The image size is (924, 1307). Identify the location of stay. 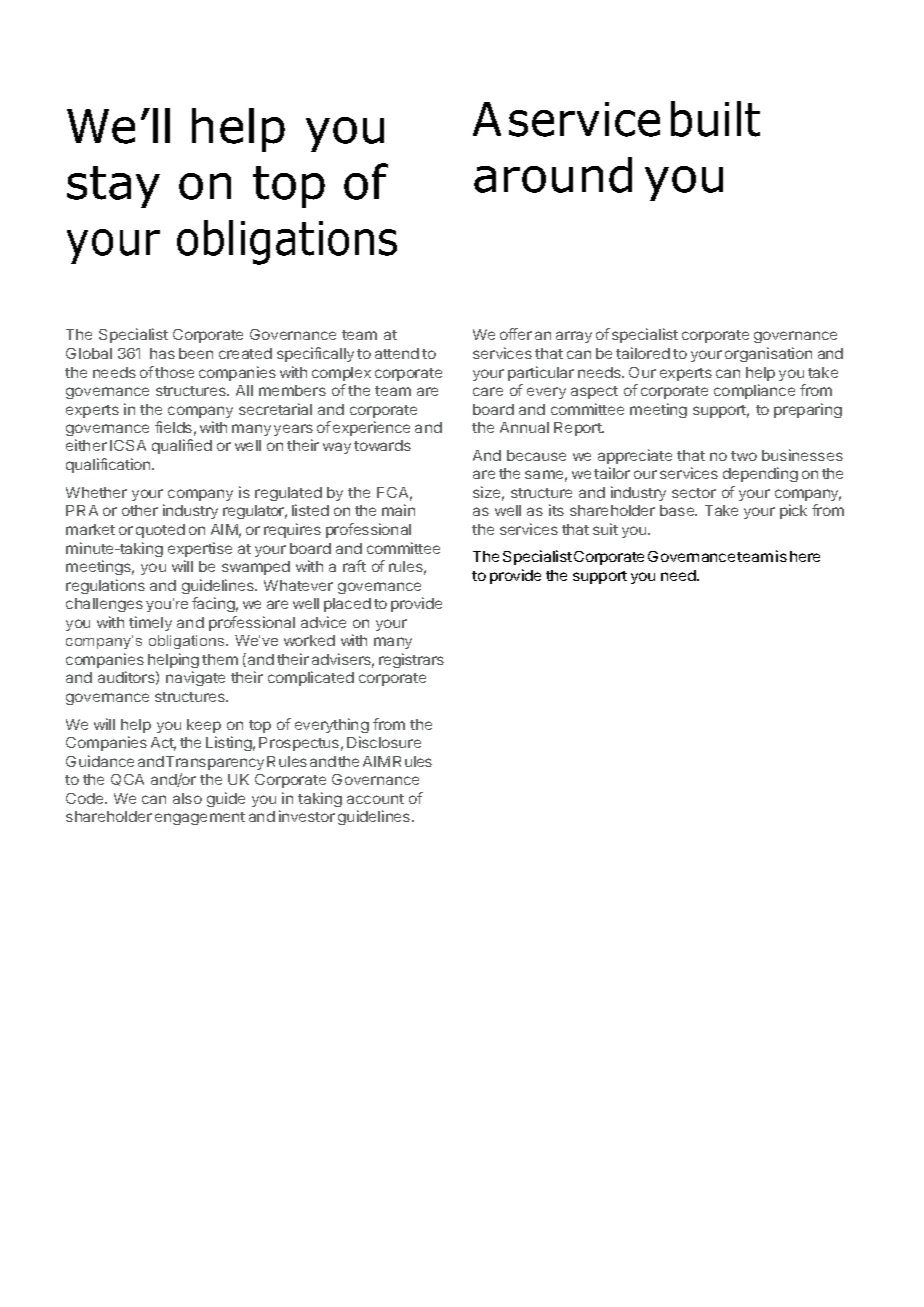
(113, 187).
